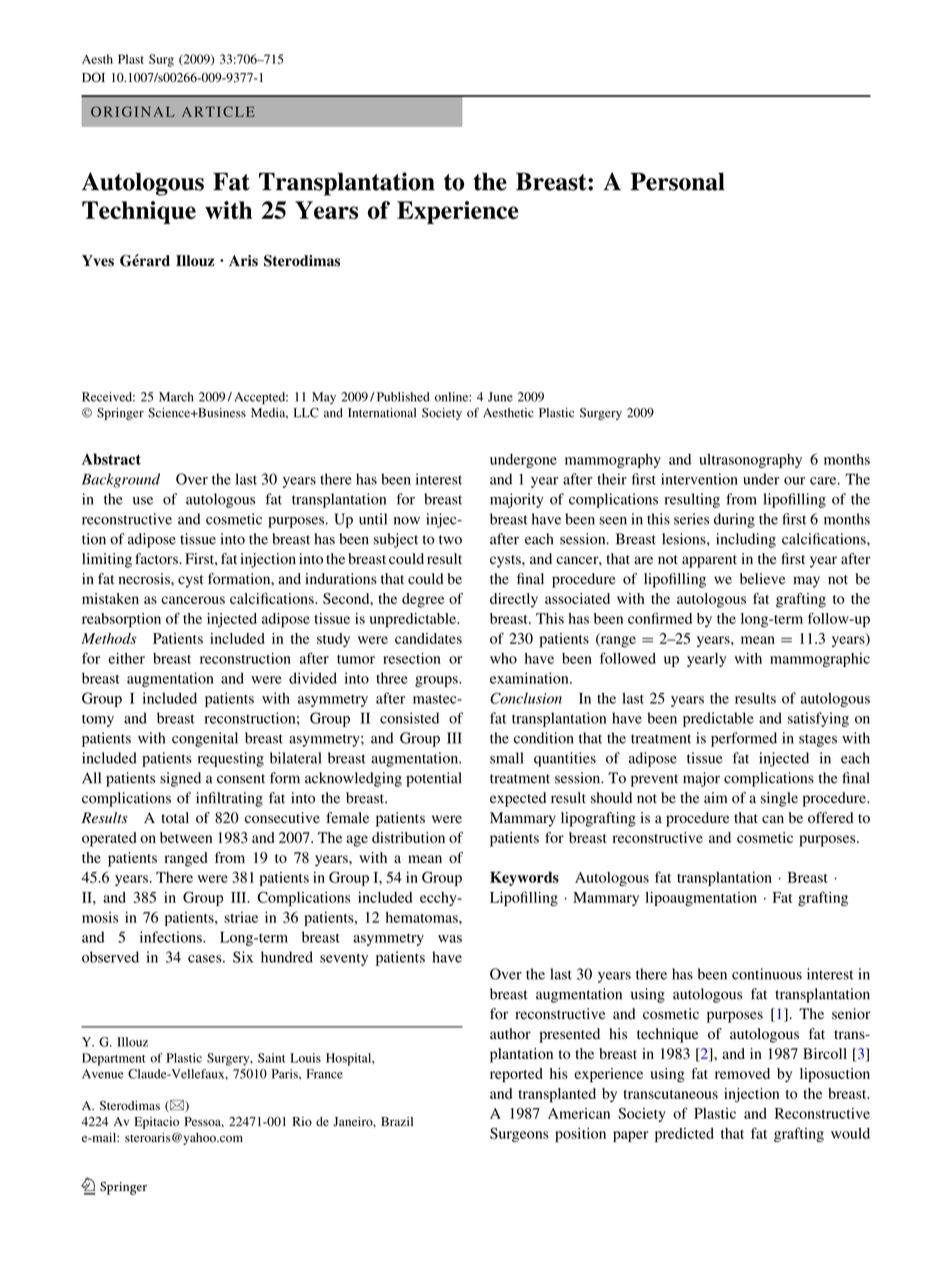 This screenshot has width=952, height=1265. What do you see at coordinates (403, 397) in the screenshot?
I see `Published` at bounding box center [403, 397].
